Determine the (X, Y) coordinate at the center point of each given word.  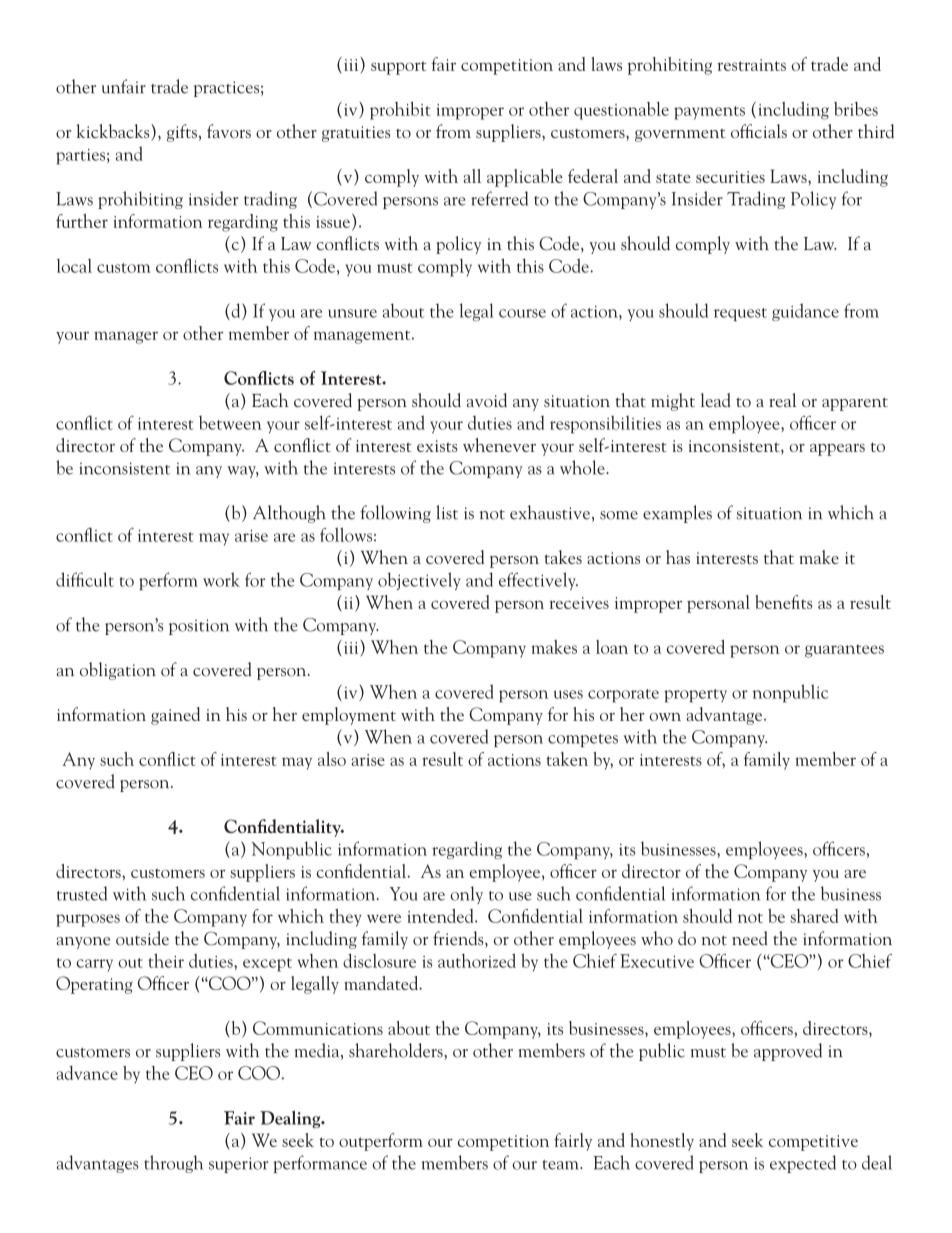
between (230, 423)
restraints (751, 65)
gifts (182, 133)
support (398, 68)
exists (437, 446)
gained (175, 716)
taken (567, 759)
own (665, 717)
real (782, 400)
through (173, 1164)
